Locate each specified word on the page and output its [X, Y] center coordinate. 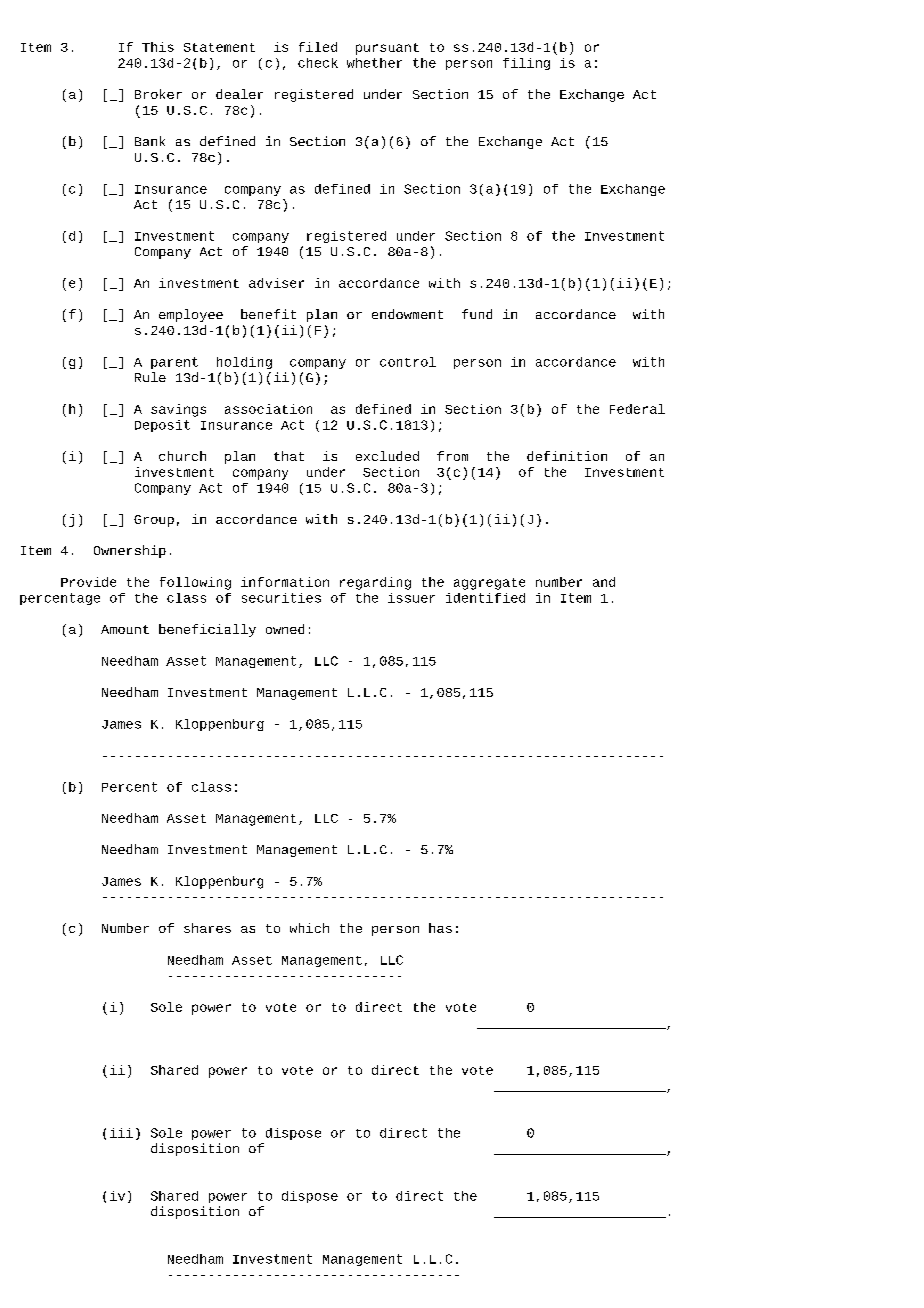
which [309, 928]
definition [567, 456]
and [604, 582]
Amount [125, 629]
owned [285, 629]
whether [374, 63]
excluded [387, 456]
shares [207, 928]
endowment [407, 314]
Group [154, 521]
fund [477, 314]
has [440, 928]
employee [191, 315]
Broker [158, 94]
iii [121, 1133]
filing [526, 64]
